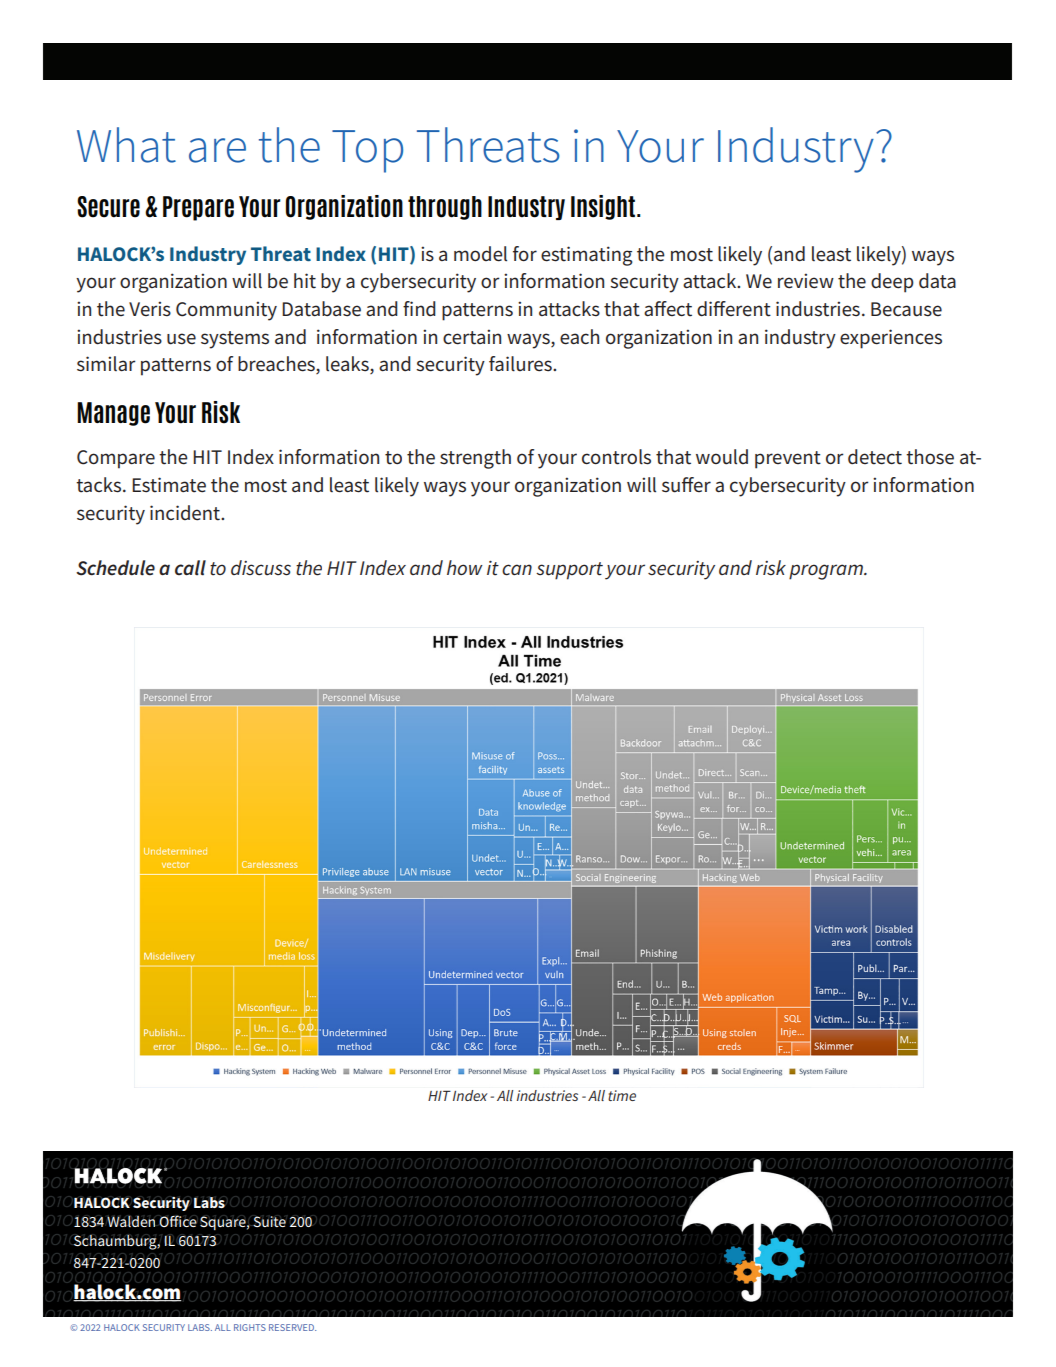  What do you see at coordinates (445, 208) in the screenshot?
I see `through` at bounding box center [445, 208].
